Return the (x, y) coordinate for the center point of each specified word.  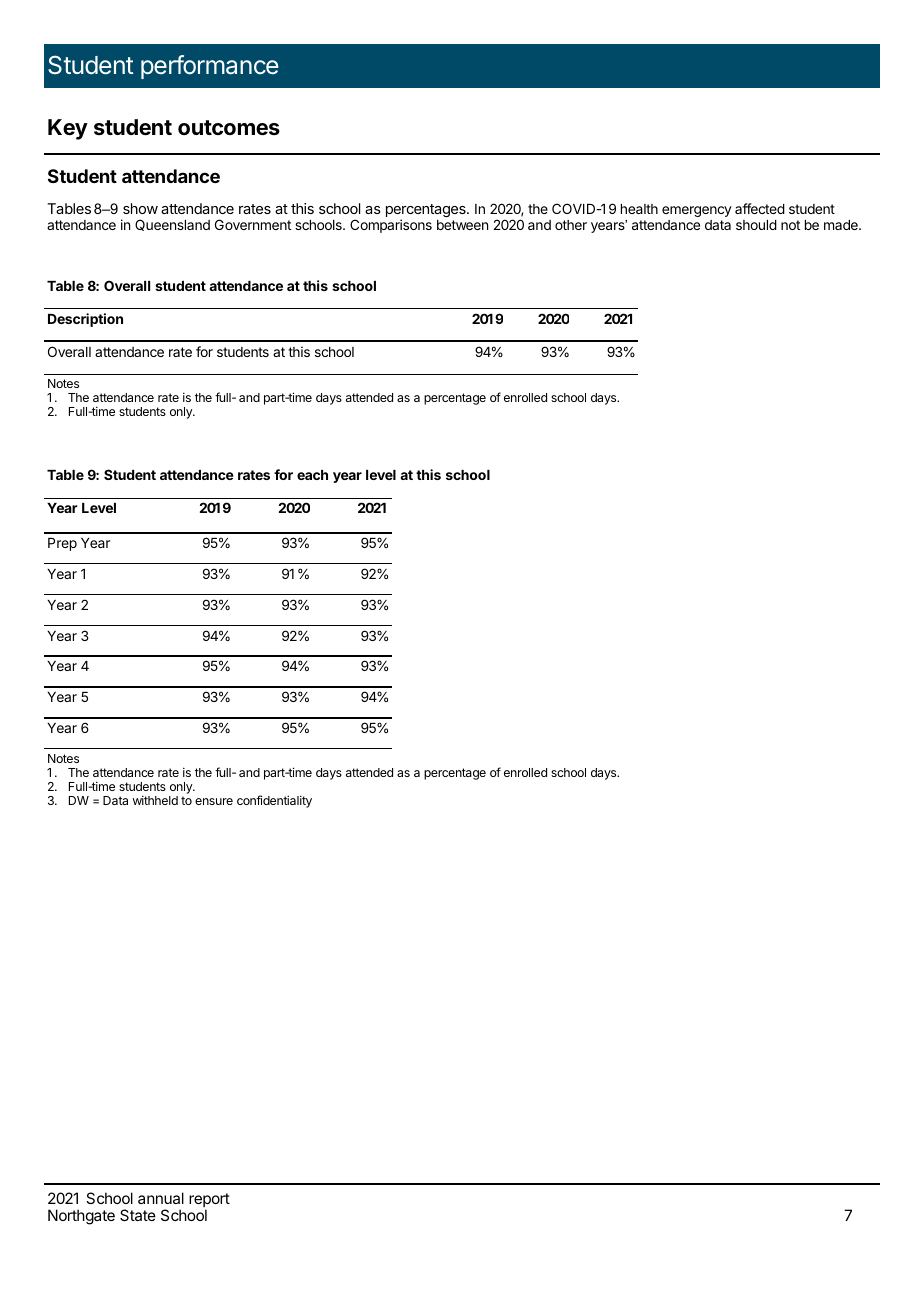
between (462, 225)
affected (760, 208)
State (138, 1215)
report (209, 1201)
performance (210, 67)
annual (161, 1198)
